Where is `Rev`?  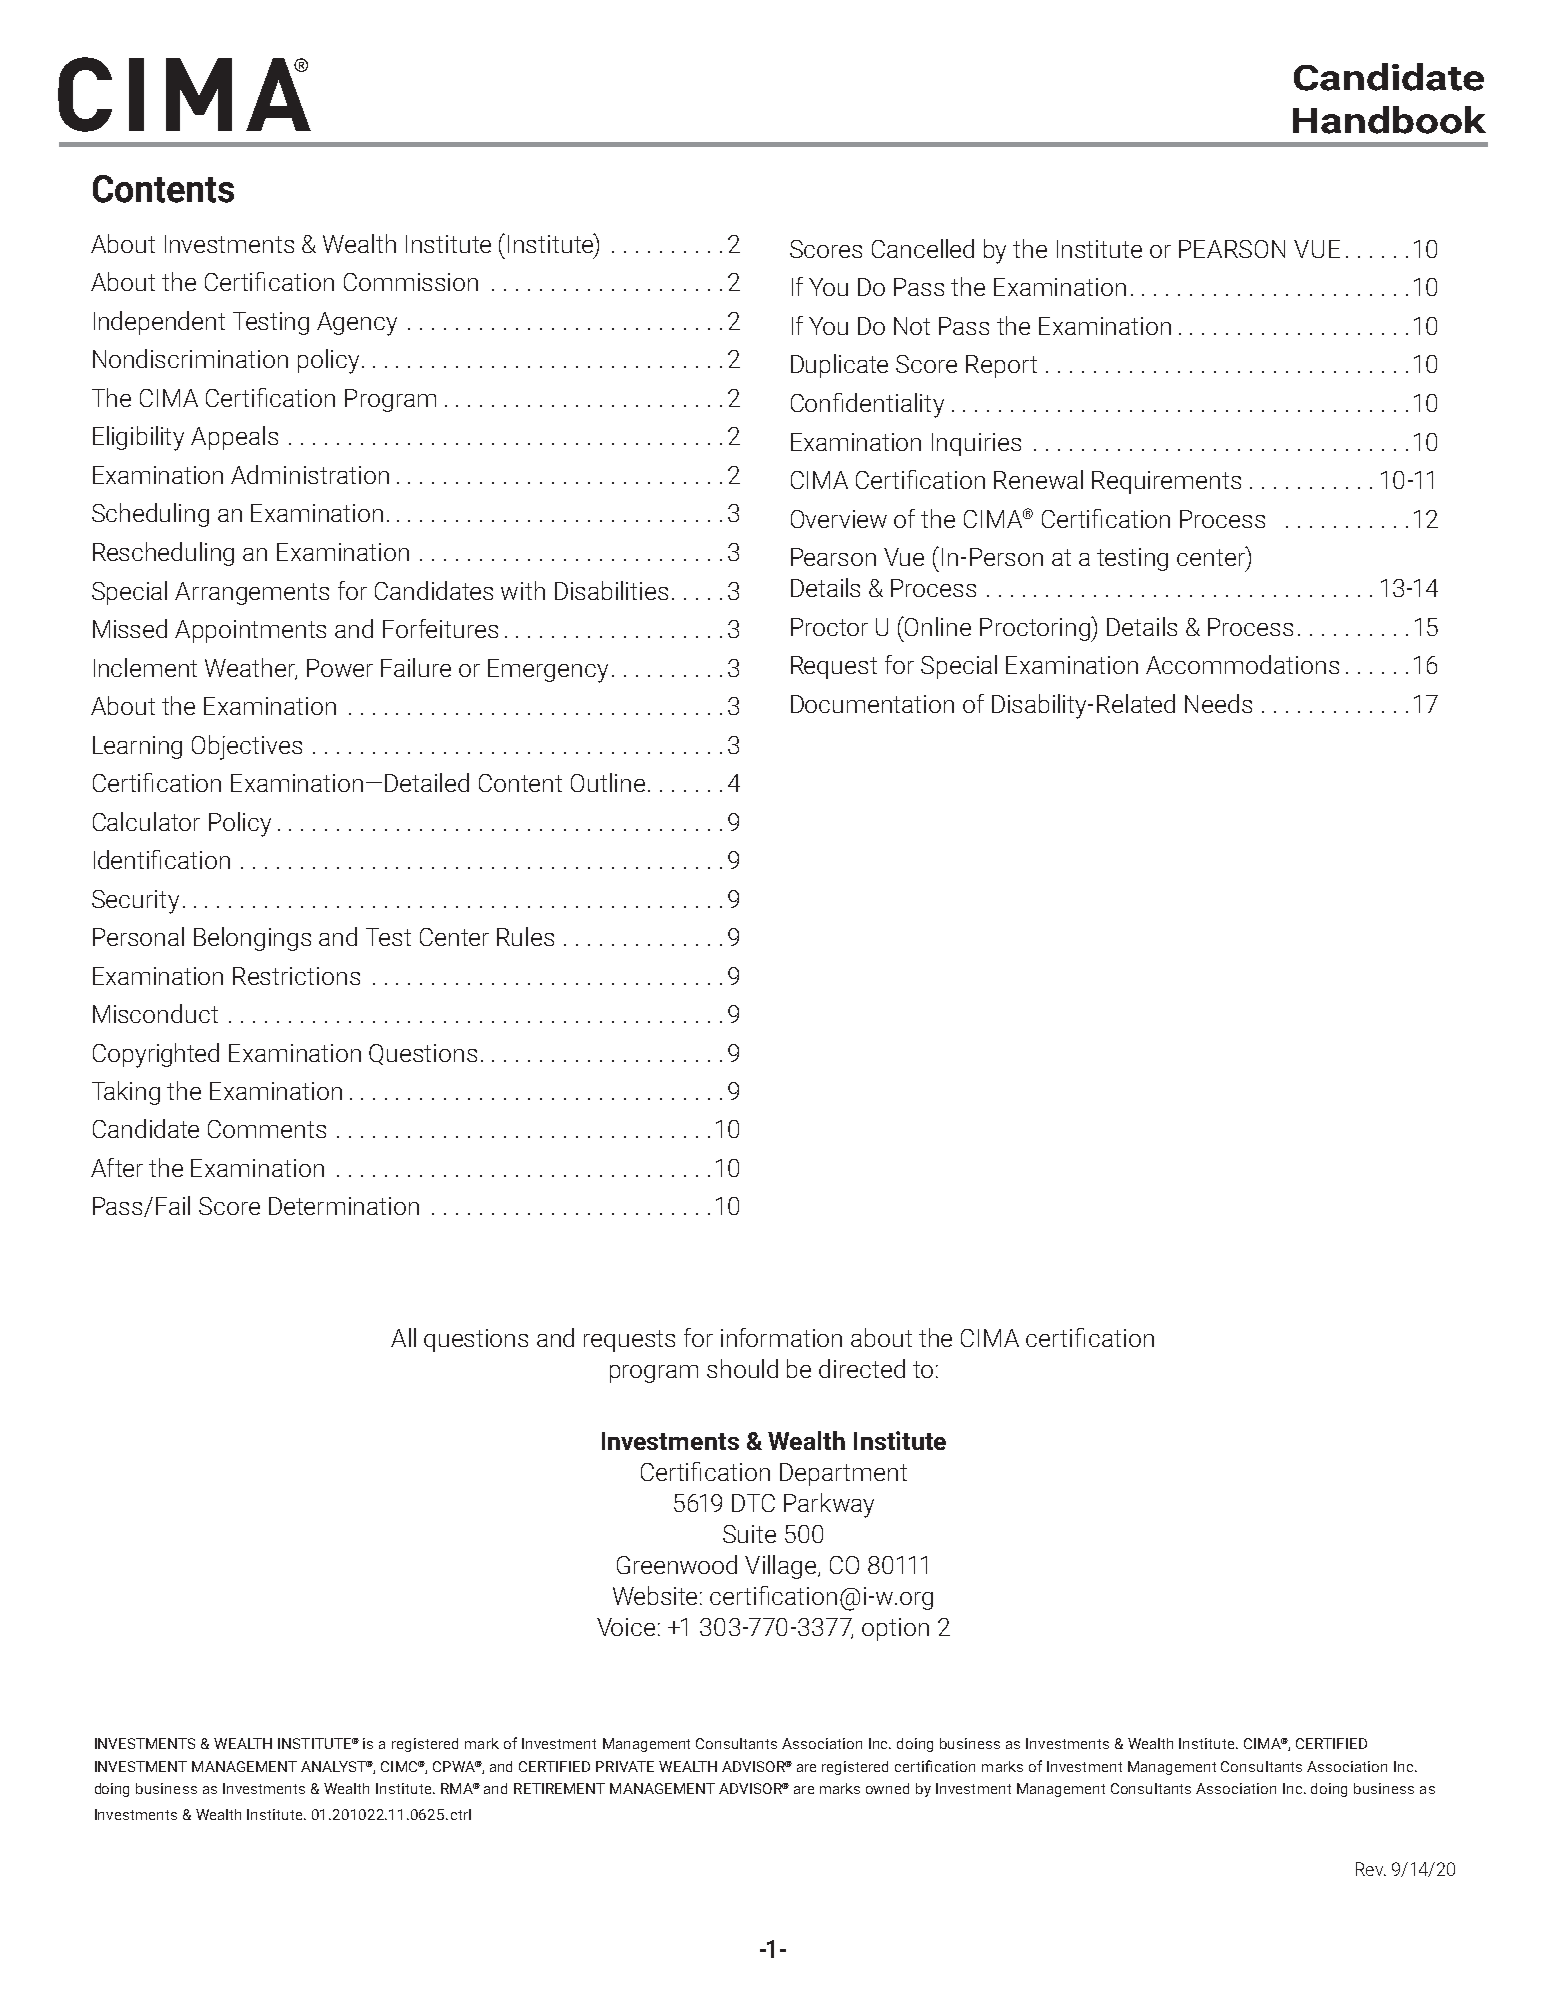 Rev is located at coordinates (1370, 1869).
